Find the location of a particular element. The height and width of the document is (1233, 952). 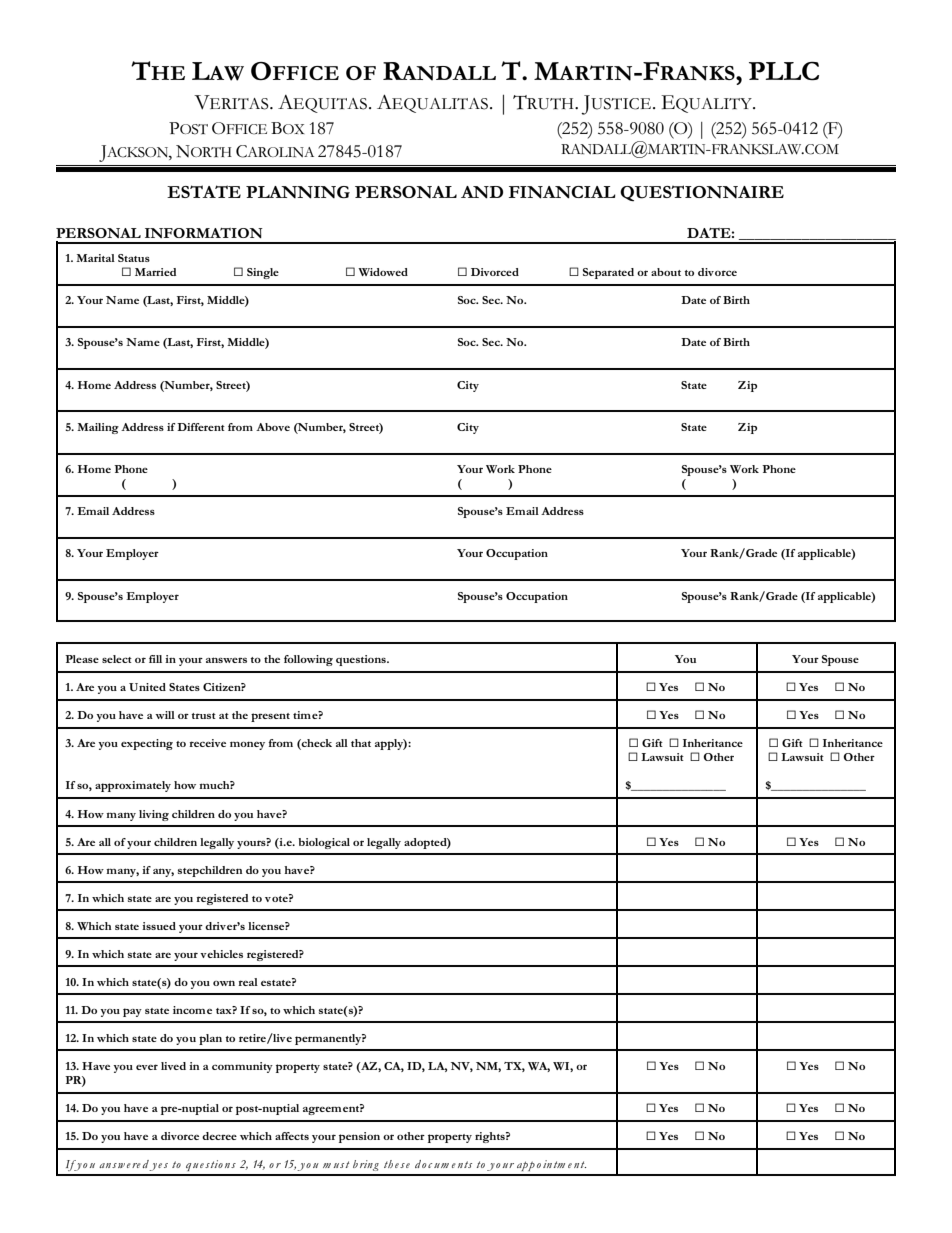

biological is located at coordinates (324, 843).
